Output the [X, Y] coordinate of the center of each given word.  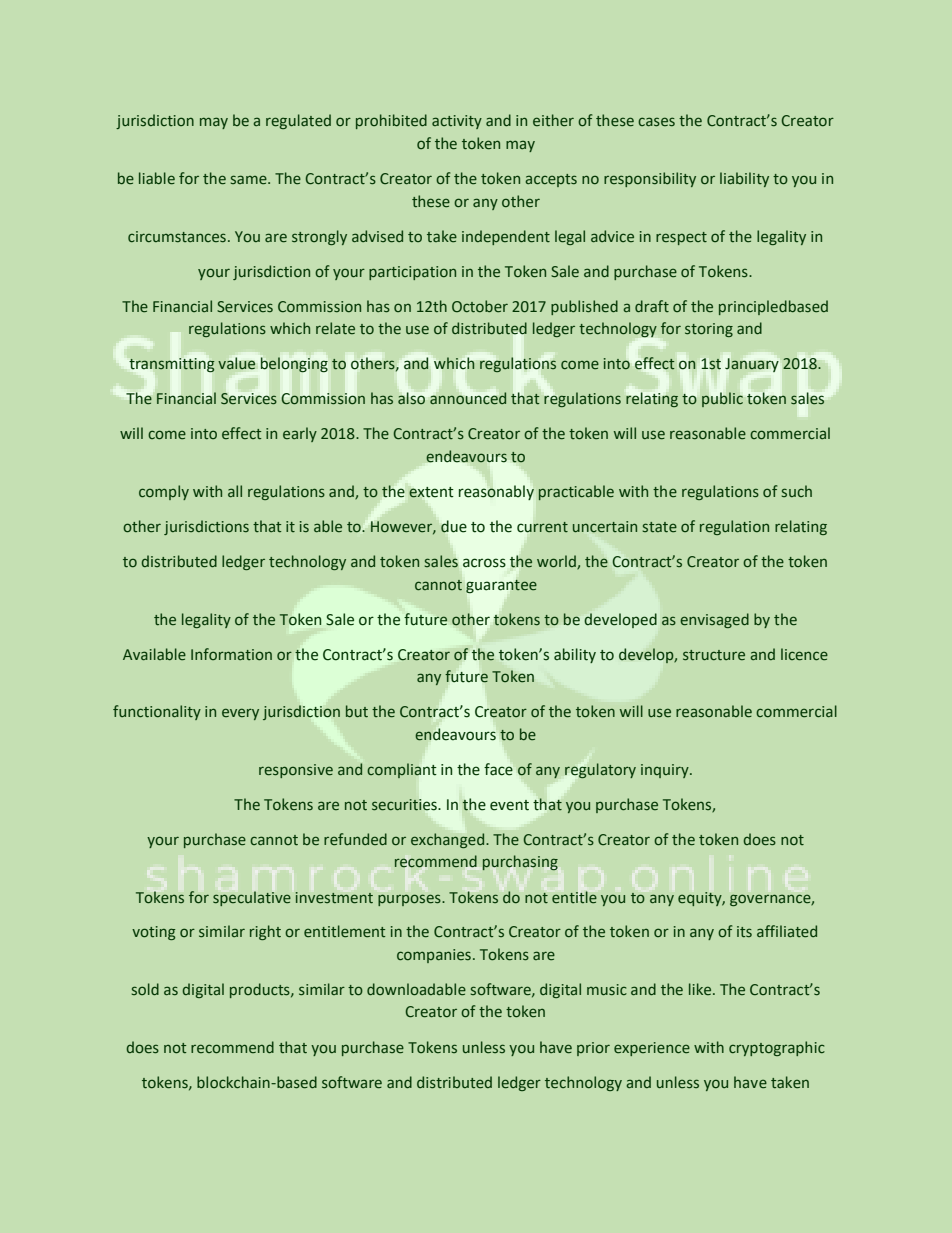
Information [231, 654]
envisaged [714, 620]
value [236, 363]
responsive [296, 771]
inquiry [666, 771]
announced [468, 398]
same [250, 180]
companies [434, 956]
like [701, 989]
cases [656, 122]
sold [145, 989]
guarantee [501, 586]
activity [457, 122]
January [752, 365]
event [509, 805]
